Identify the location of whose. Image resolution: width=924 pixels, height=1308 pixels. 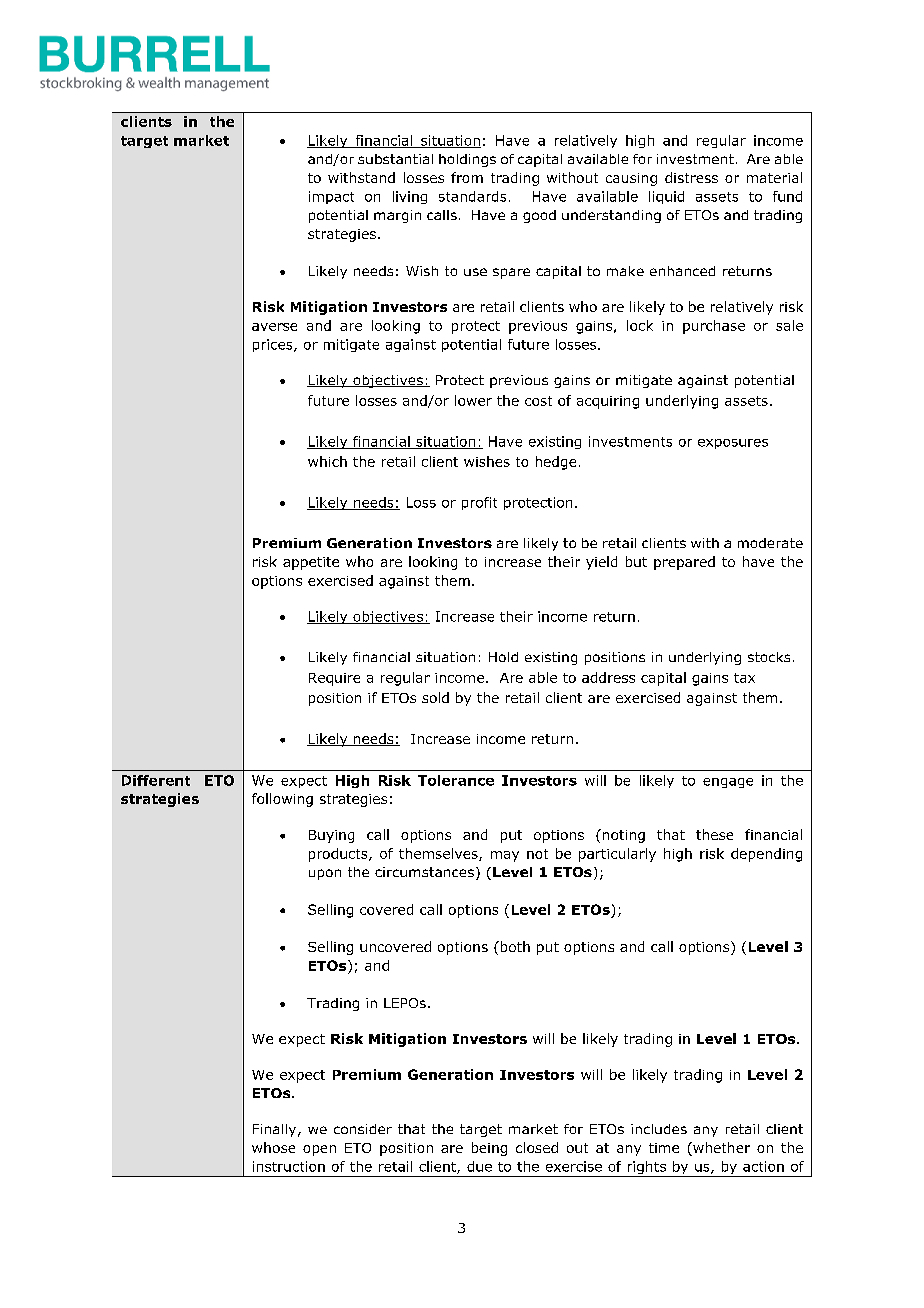
(273, 1147).
